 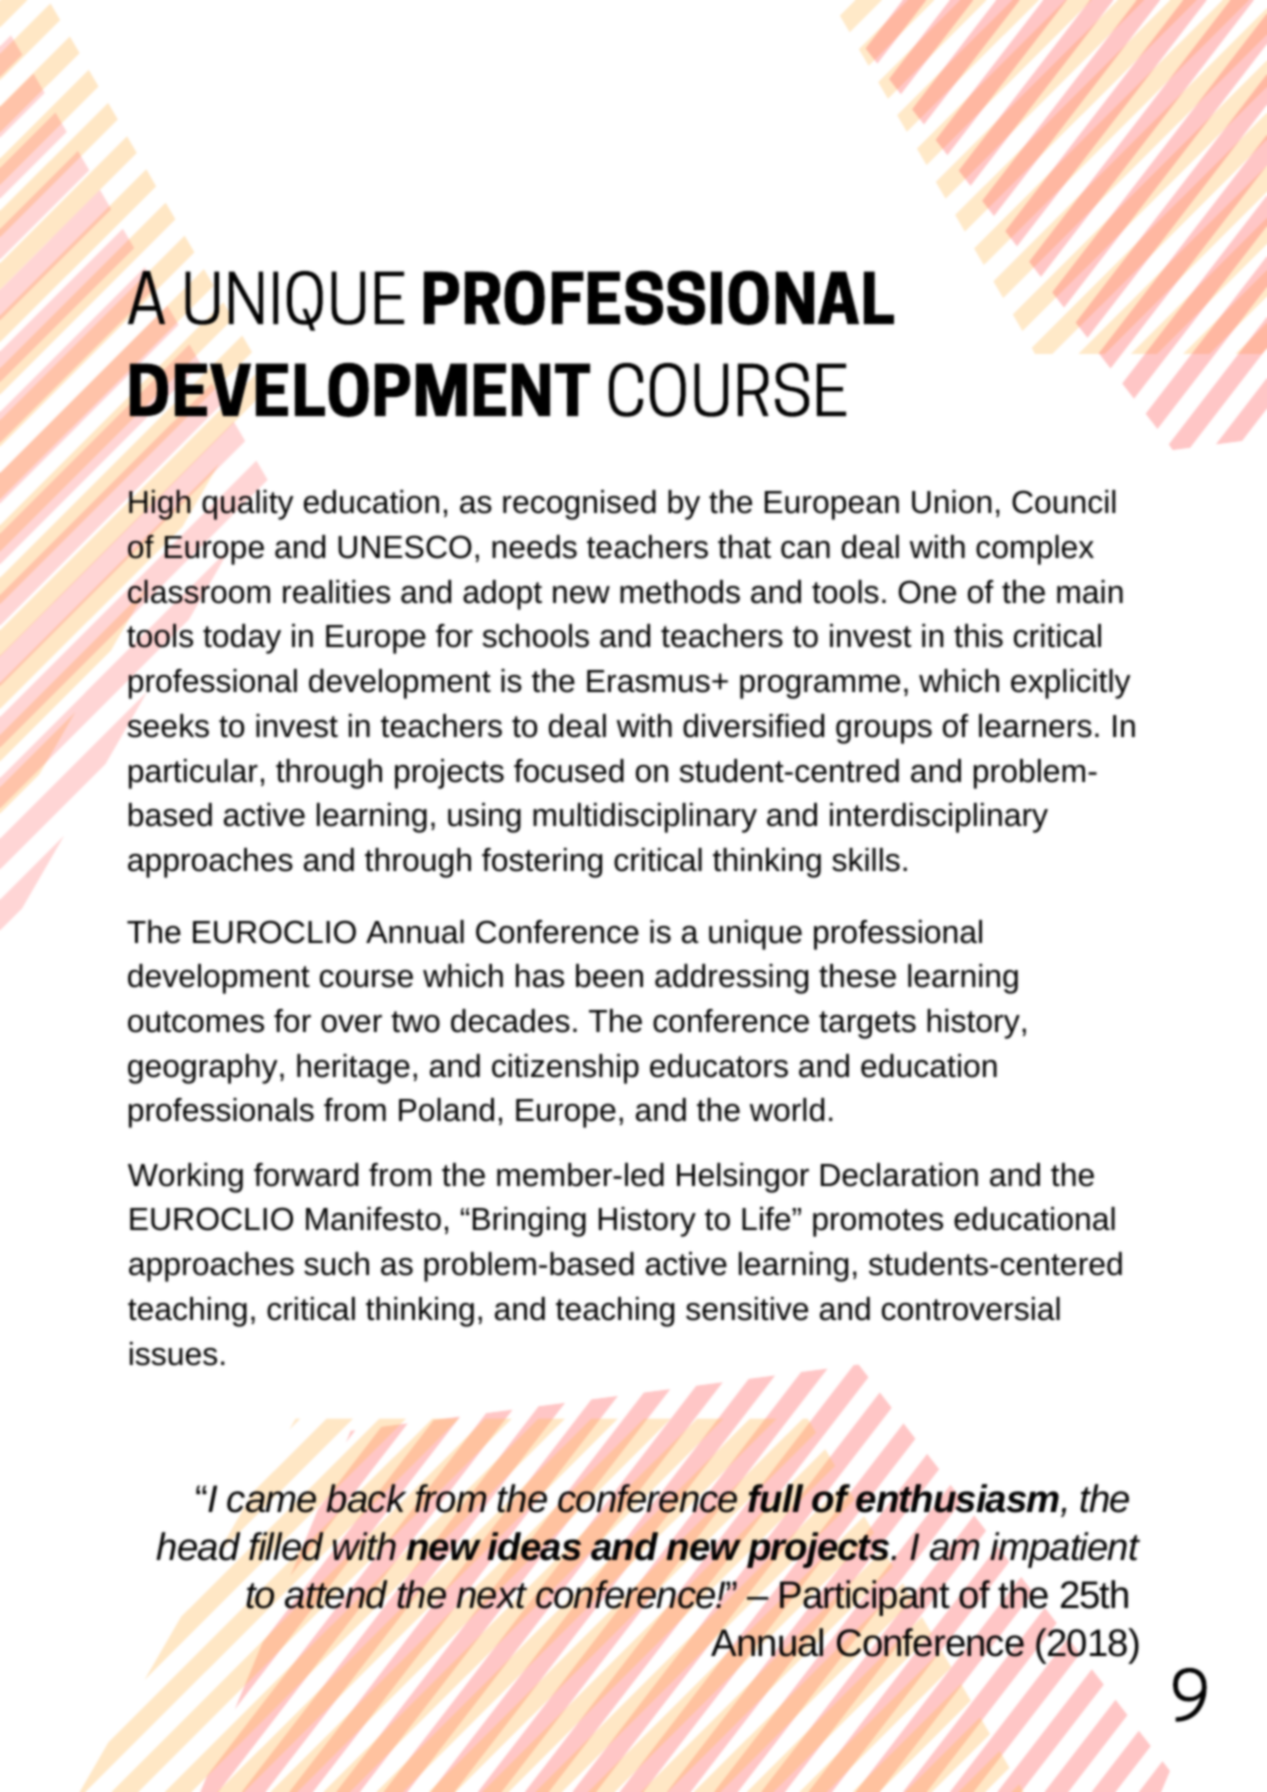 I want to click on such, so click(x=336, y=1264).
